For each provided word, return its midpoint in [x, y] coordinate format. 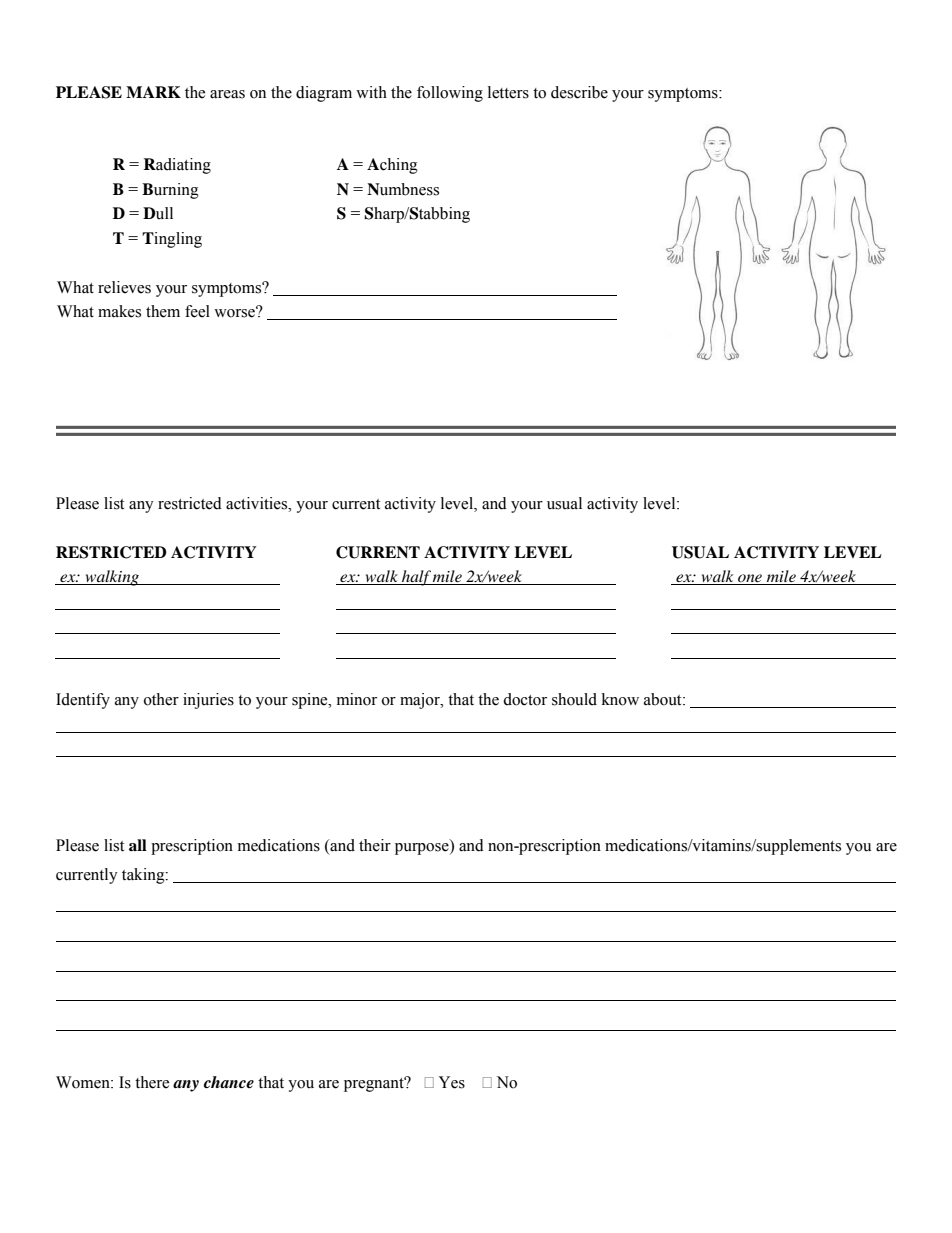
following [450, 94]
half [416, 578]
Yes [451, 1082]
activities [258, 503]
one [750, 579]
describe [579, 92]
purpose [423, 849]
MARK [153, 92]
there [152, 1082]
